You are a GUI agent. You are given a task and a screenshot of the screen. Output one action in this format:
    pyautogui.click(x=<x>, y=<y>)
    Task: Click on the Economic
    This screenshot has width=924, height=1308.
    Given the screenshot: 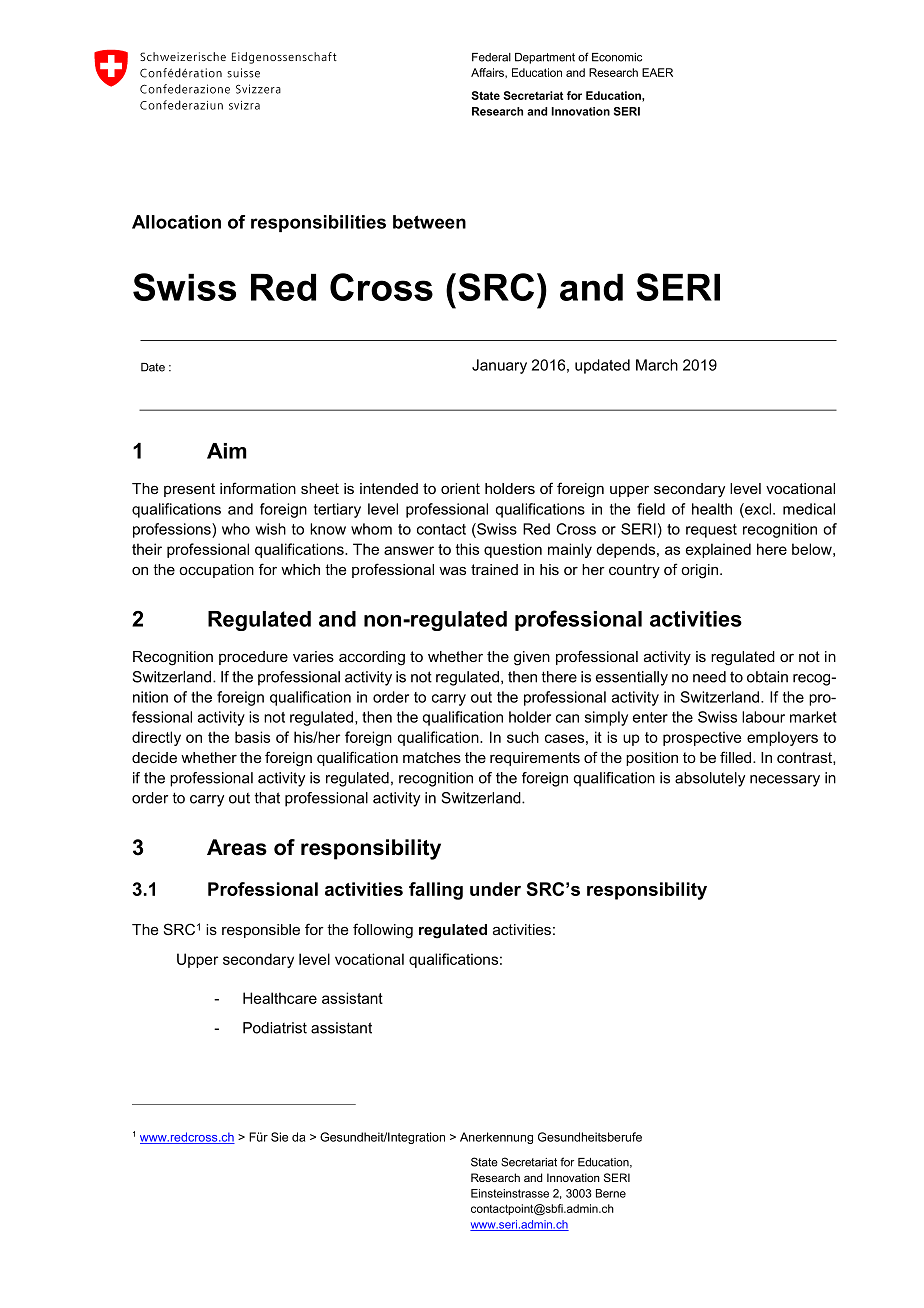 What is the action you would take?
    pyautogui.click(x=617, y=57)
